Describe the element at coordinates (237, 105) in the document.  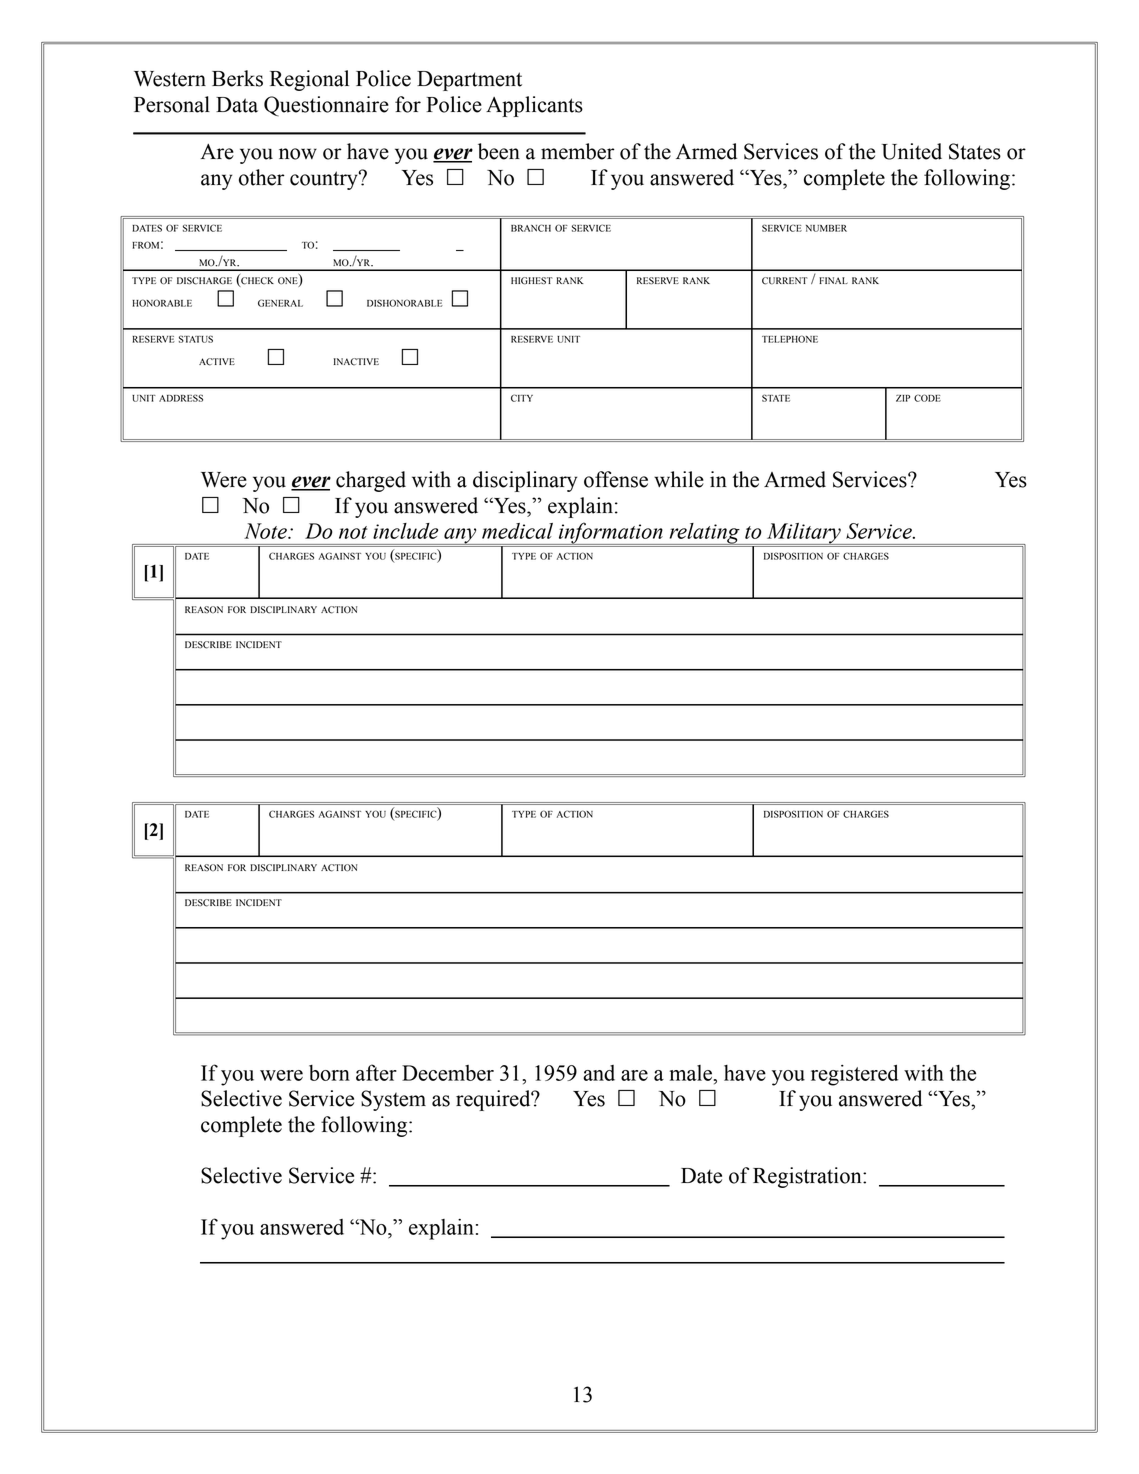
I see `Data` at that location.
